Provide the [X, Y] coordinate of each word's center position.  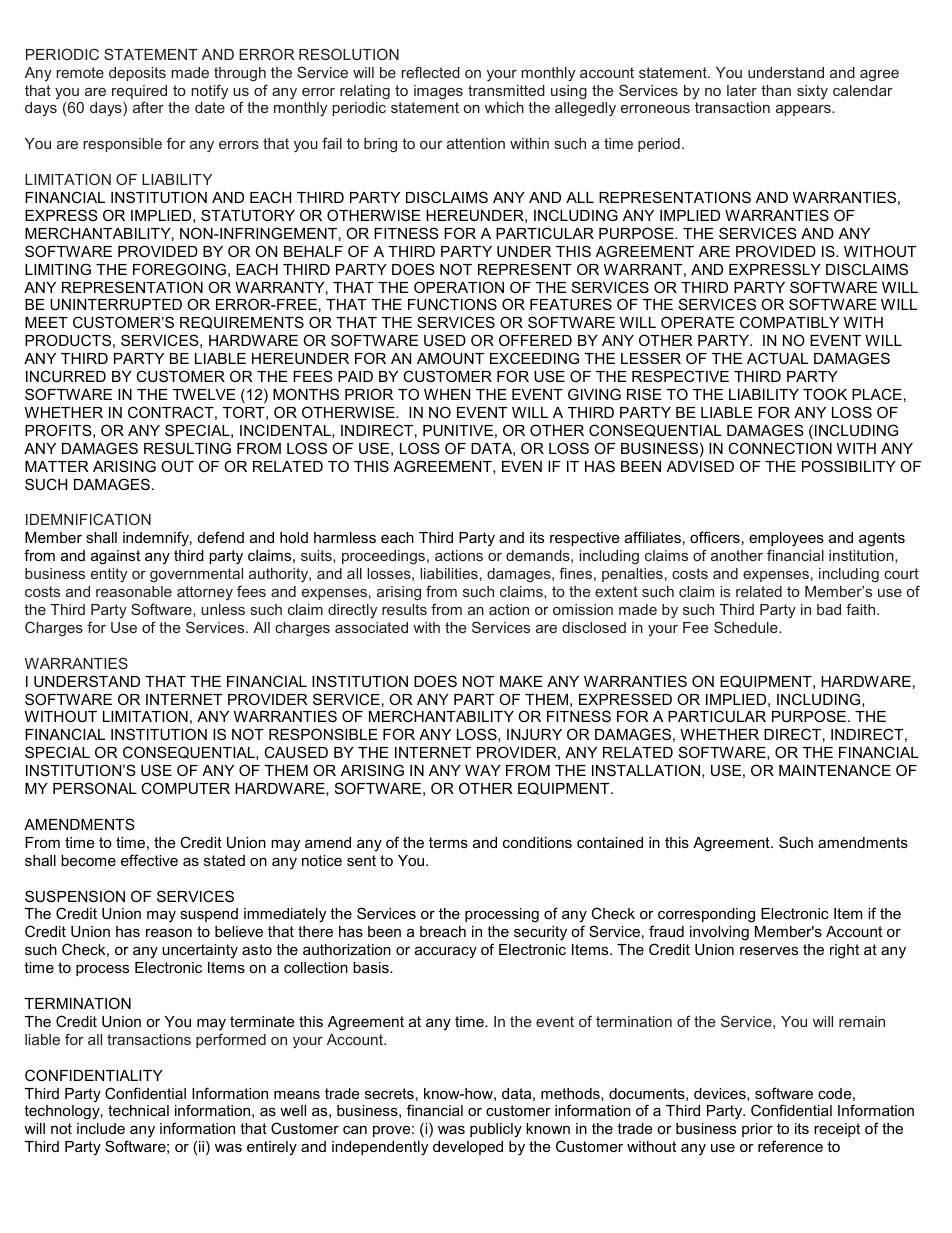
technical [138, 1110]
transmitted [506, 90]
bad [829, 609]
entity [109, 575]
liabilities [449, 573]
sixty [812, 92]
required [139, 93]
